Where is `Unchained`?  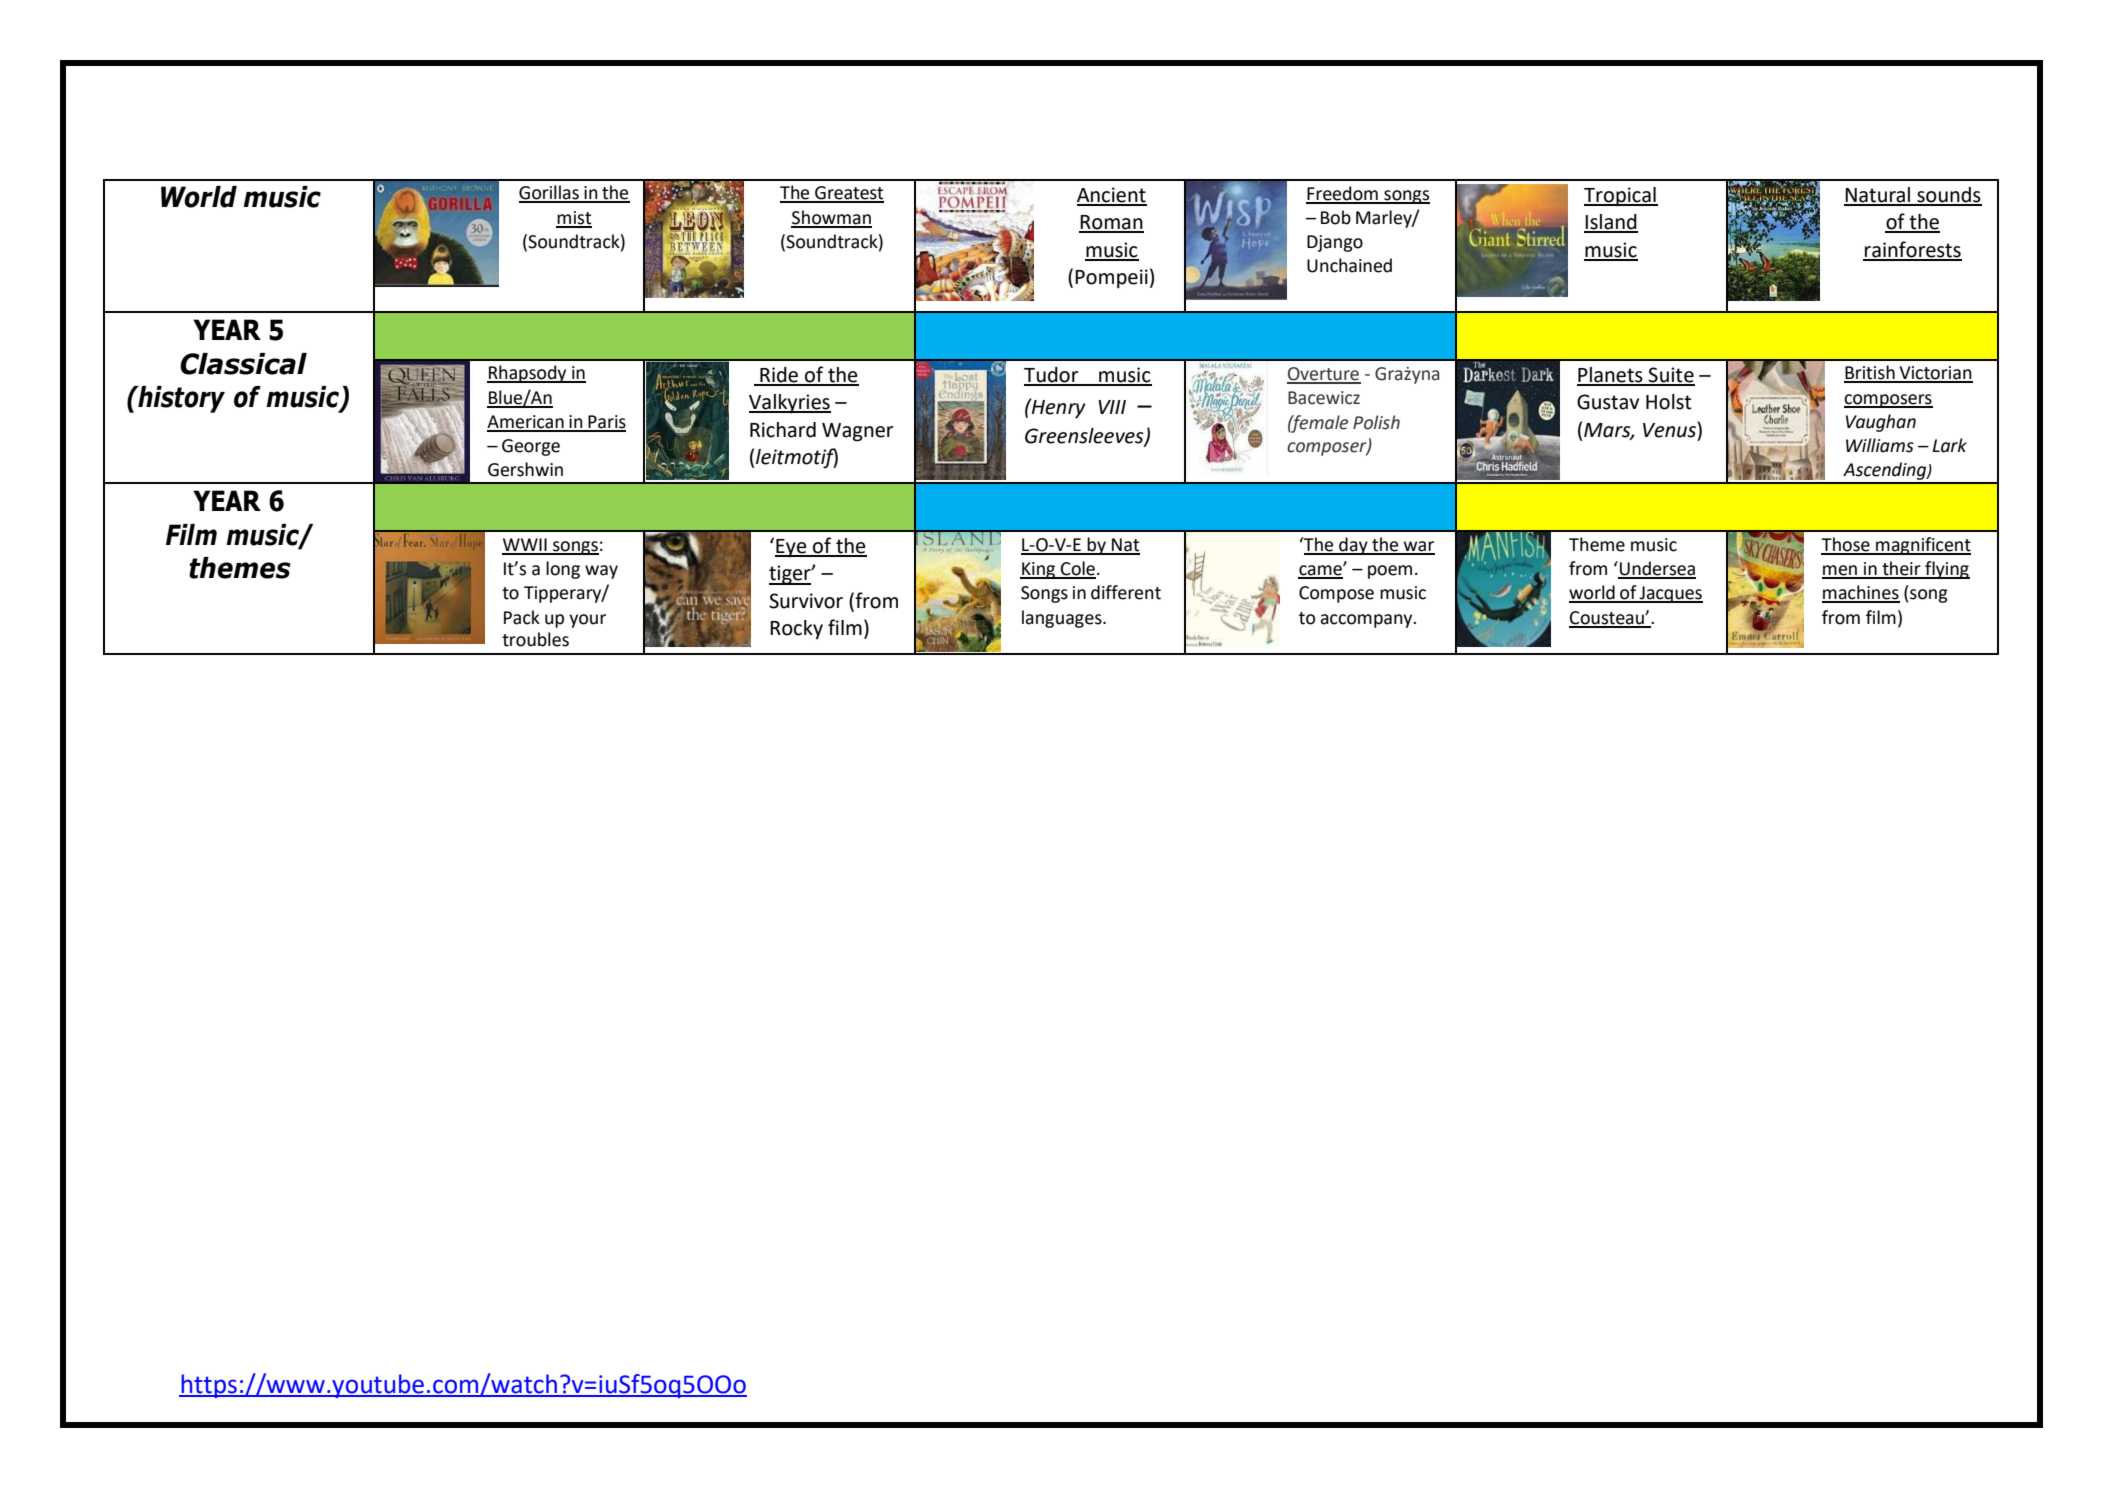 Unchained is located at coordinates (1349, 265).
